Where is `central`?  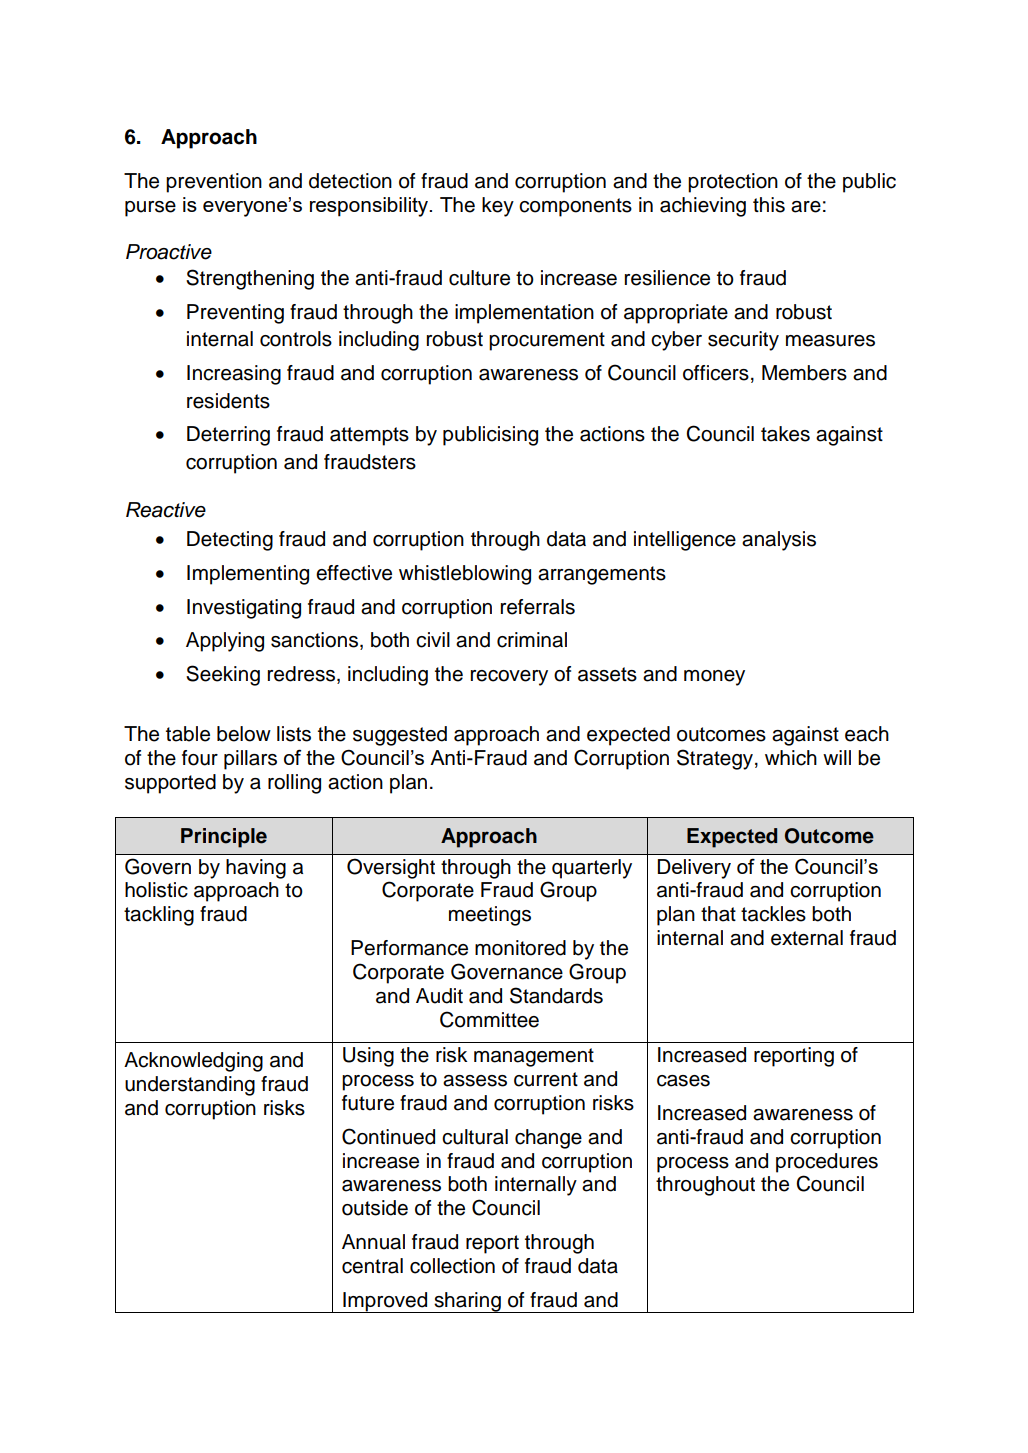
central is located at coordinates (372, 1266).
